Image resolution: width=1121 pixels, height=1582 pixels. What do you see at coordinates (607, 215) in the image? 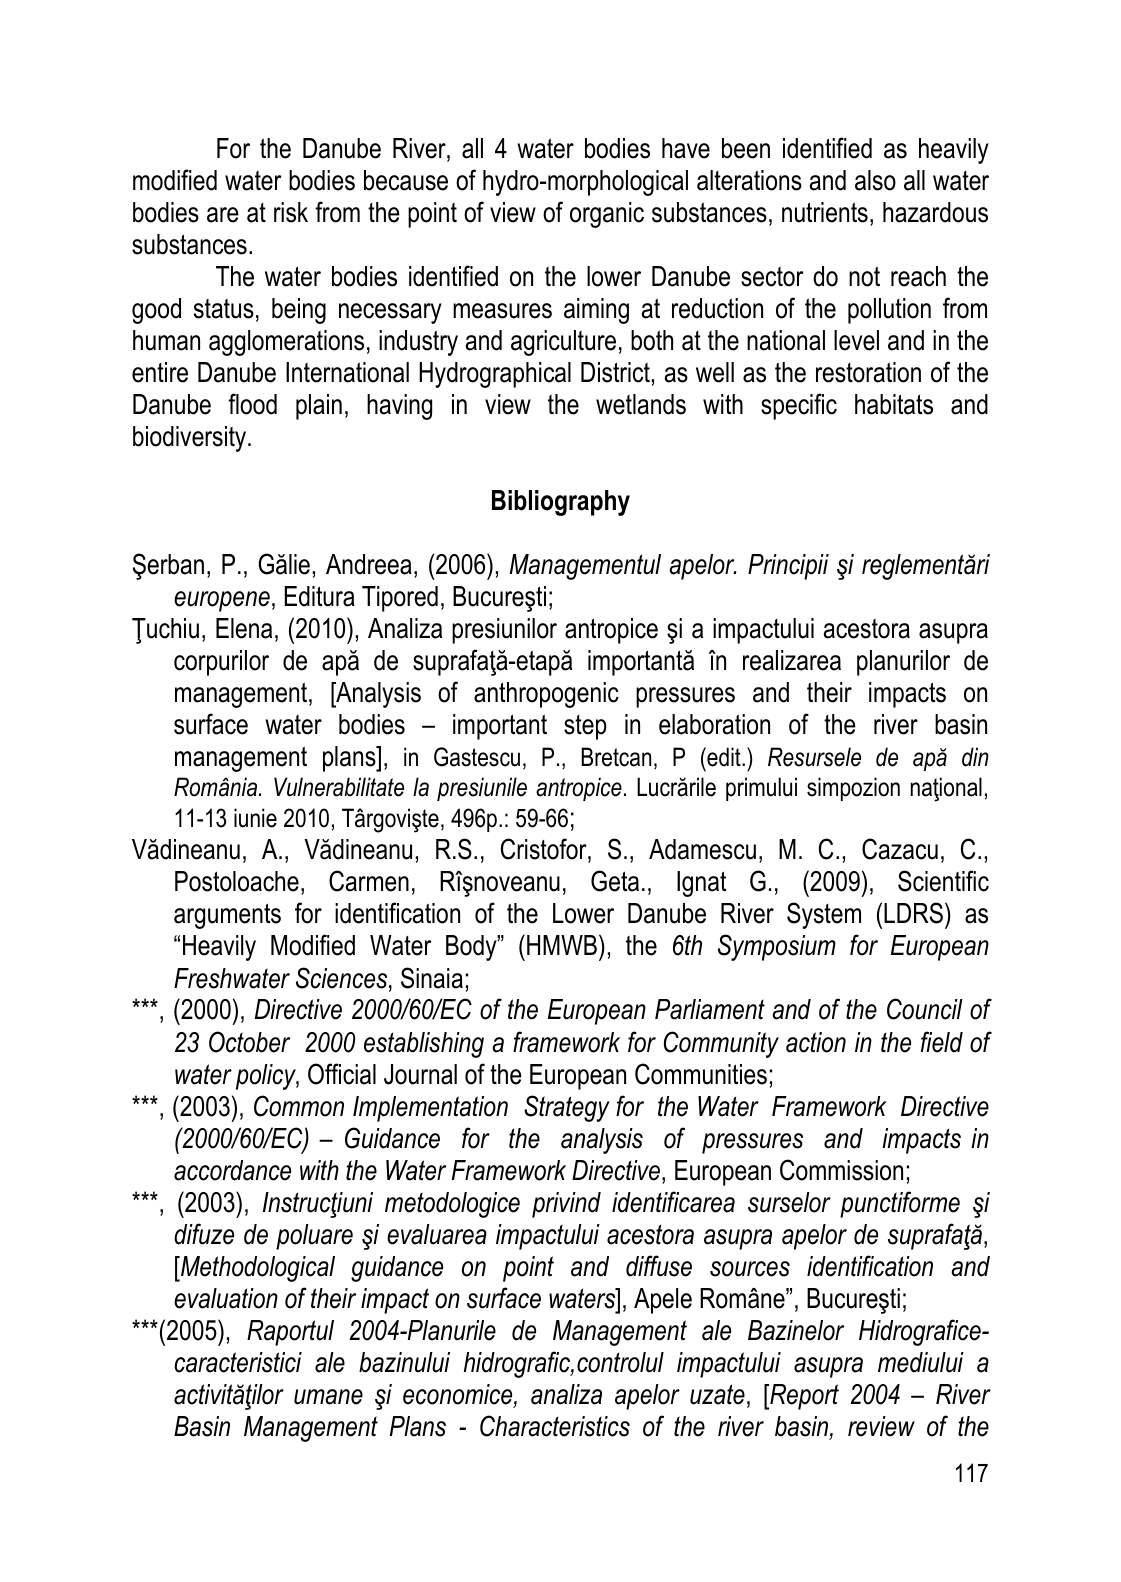
I see `organic` at bounding box center [607, 215].
